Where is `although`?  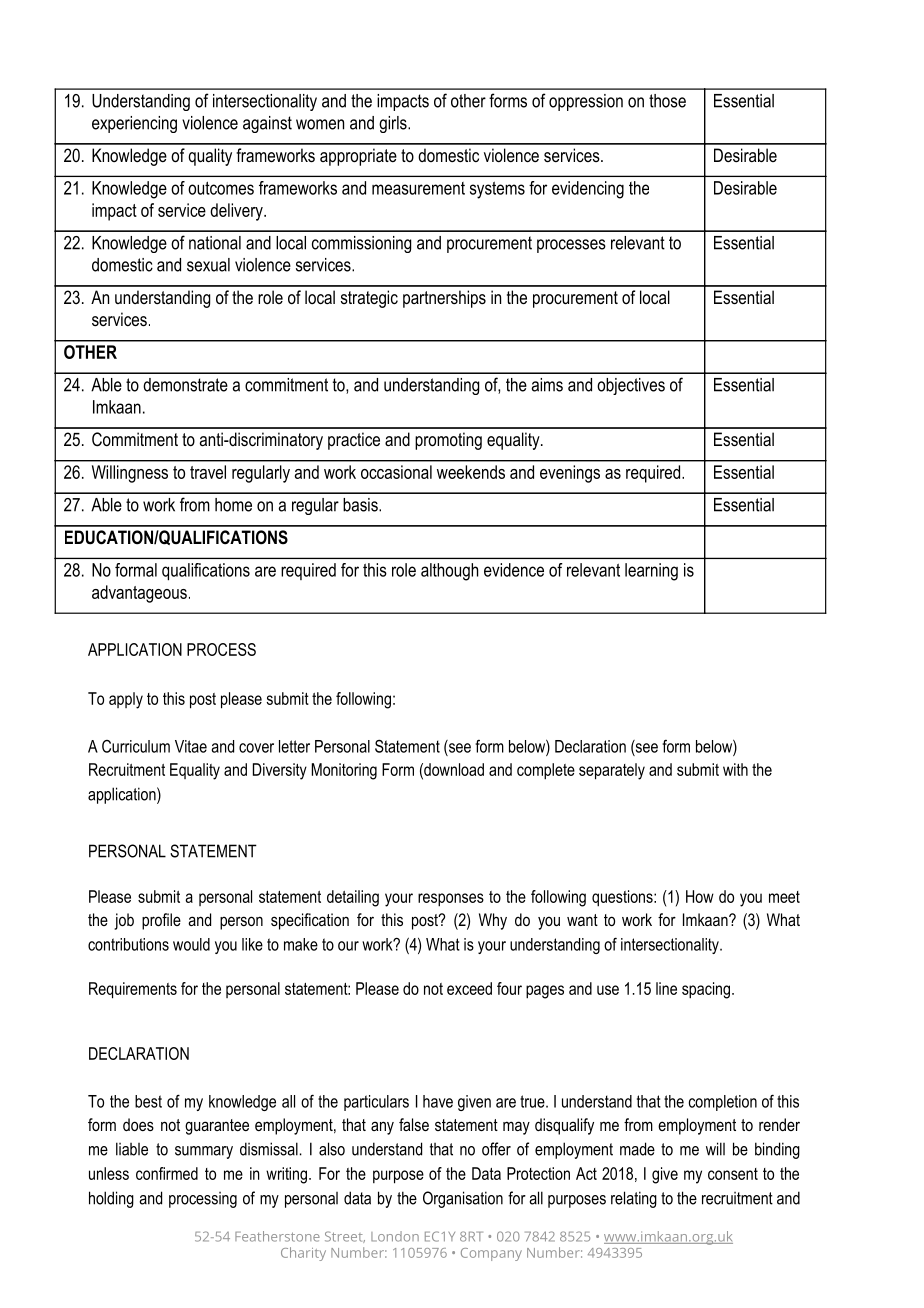 although is located at coordinates (449, 572).
